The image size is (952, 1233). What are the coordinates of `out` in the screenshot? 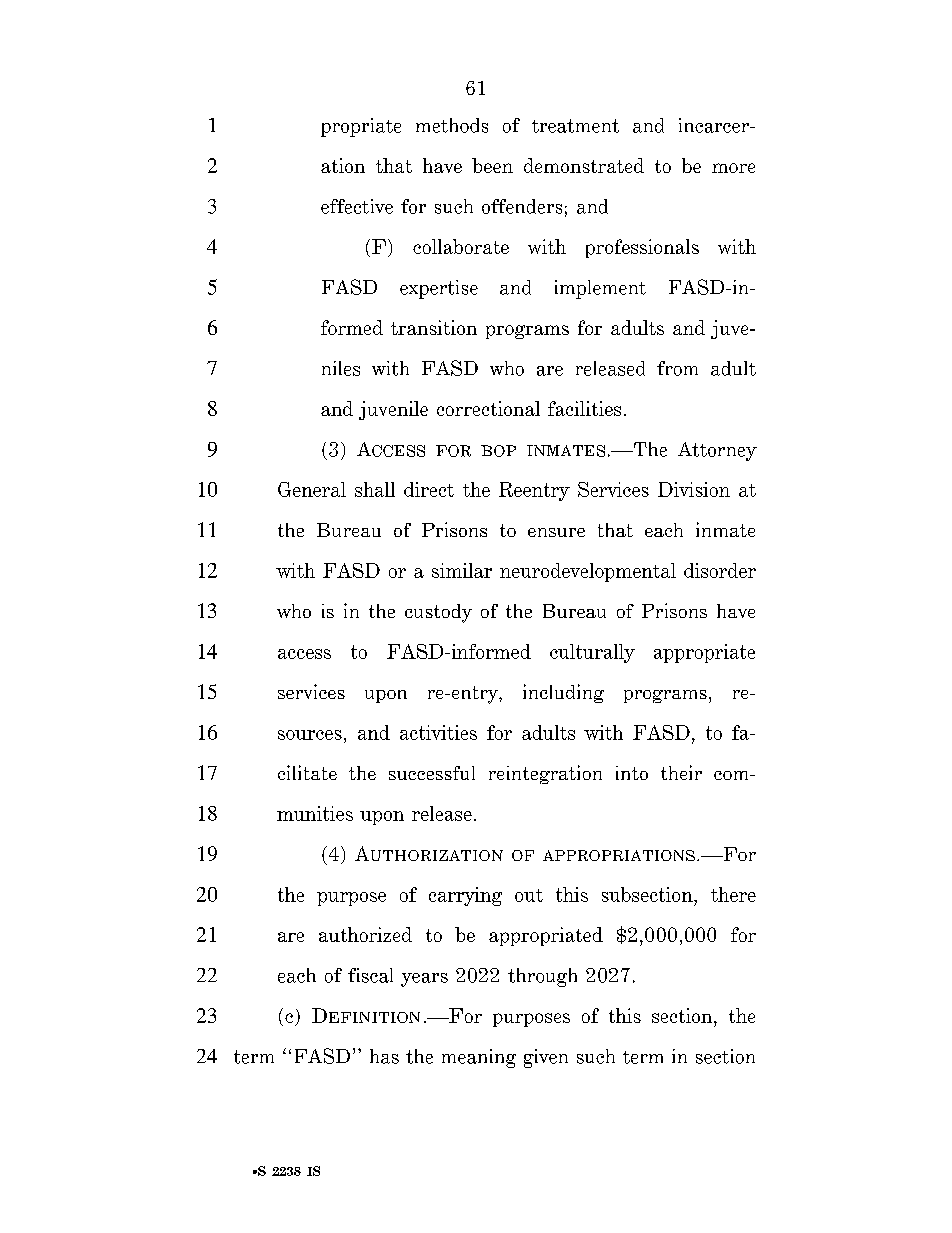 It's located at (529, 895).
